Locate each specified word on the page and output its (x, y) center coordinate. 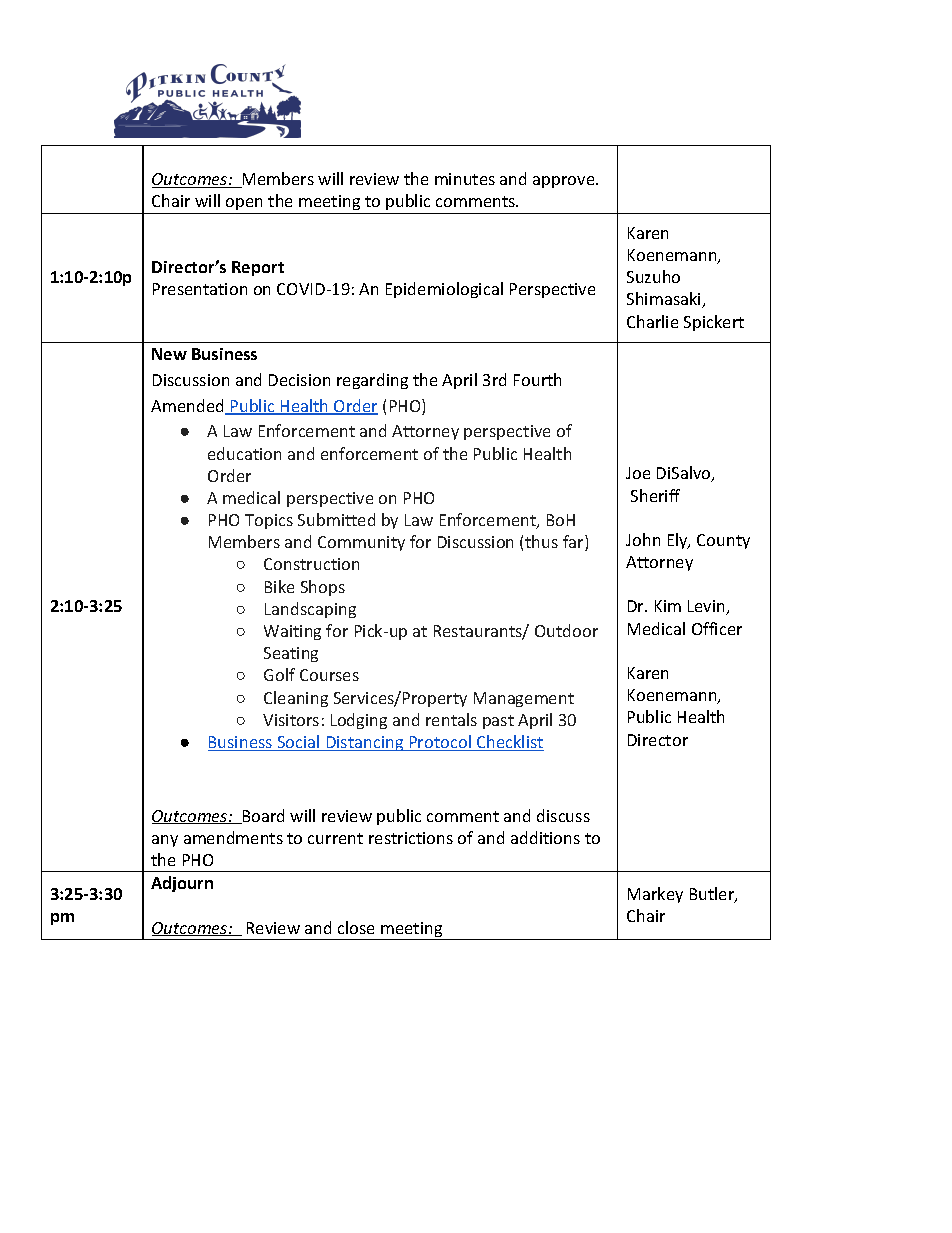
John (643, 539)
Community (361, 543)
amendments (233, 837)
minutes (465, 179)
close (356, 927)
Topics (269, 521)
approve (565, 182)
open (245, 206)
